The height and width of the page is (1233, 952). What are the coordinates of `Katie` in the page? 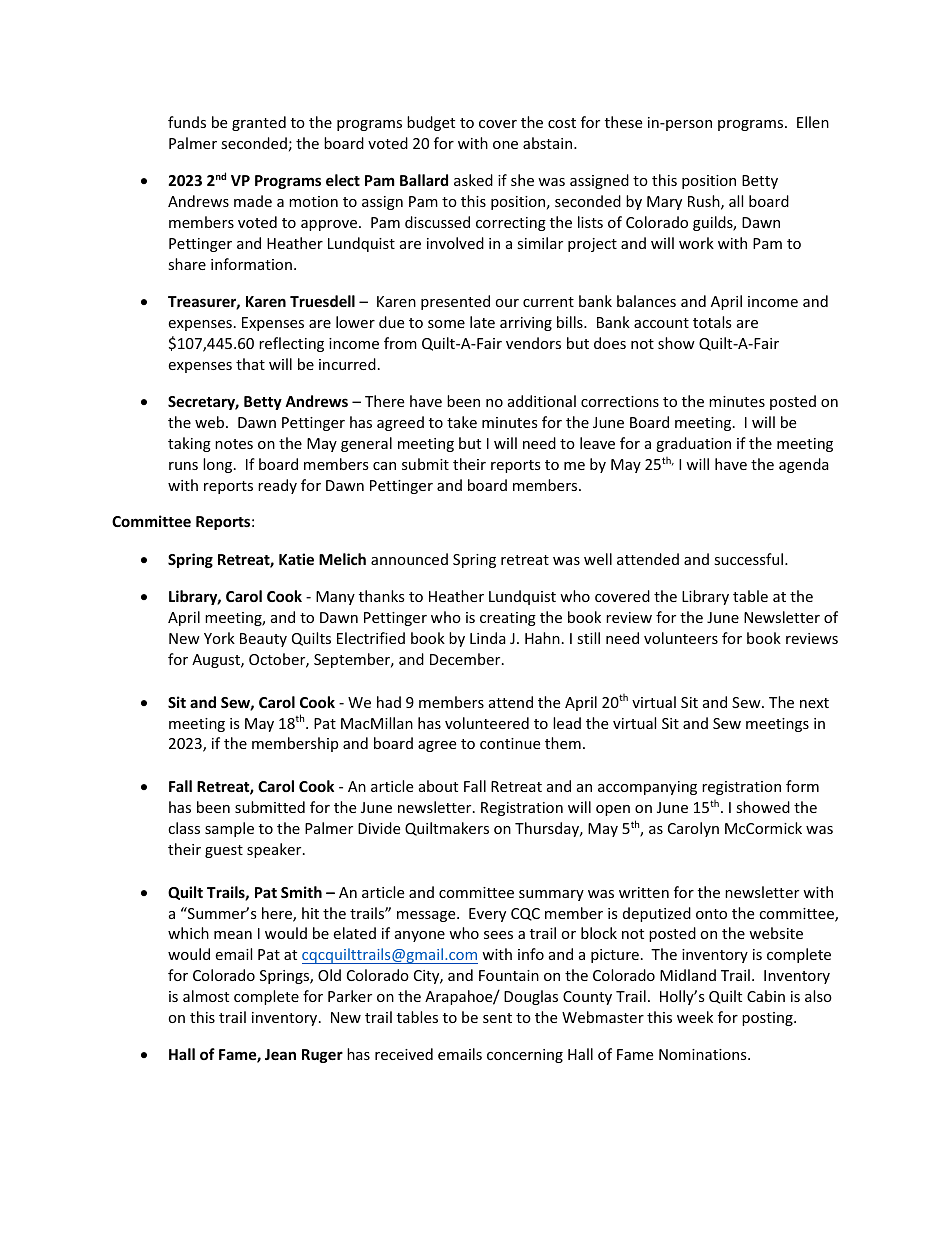 It's located at (296, 559).
